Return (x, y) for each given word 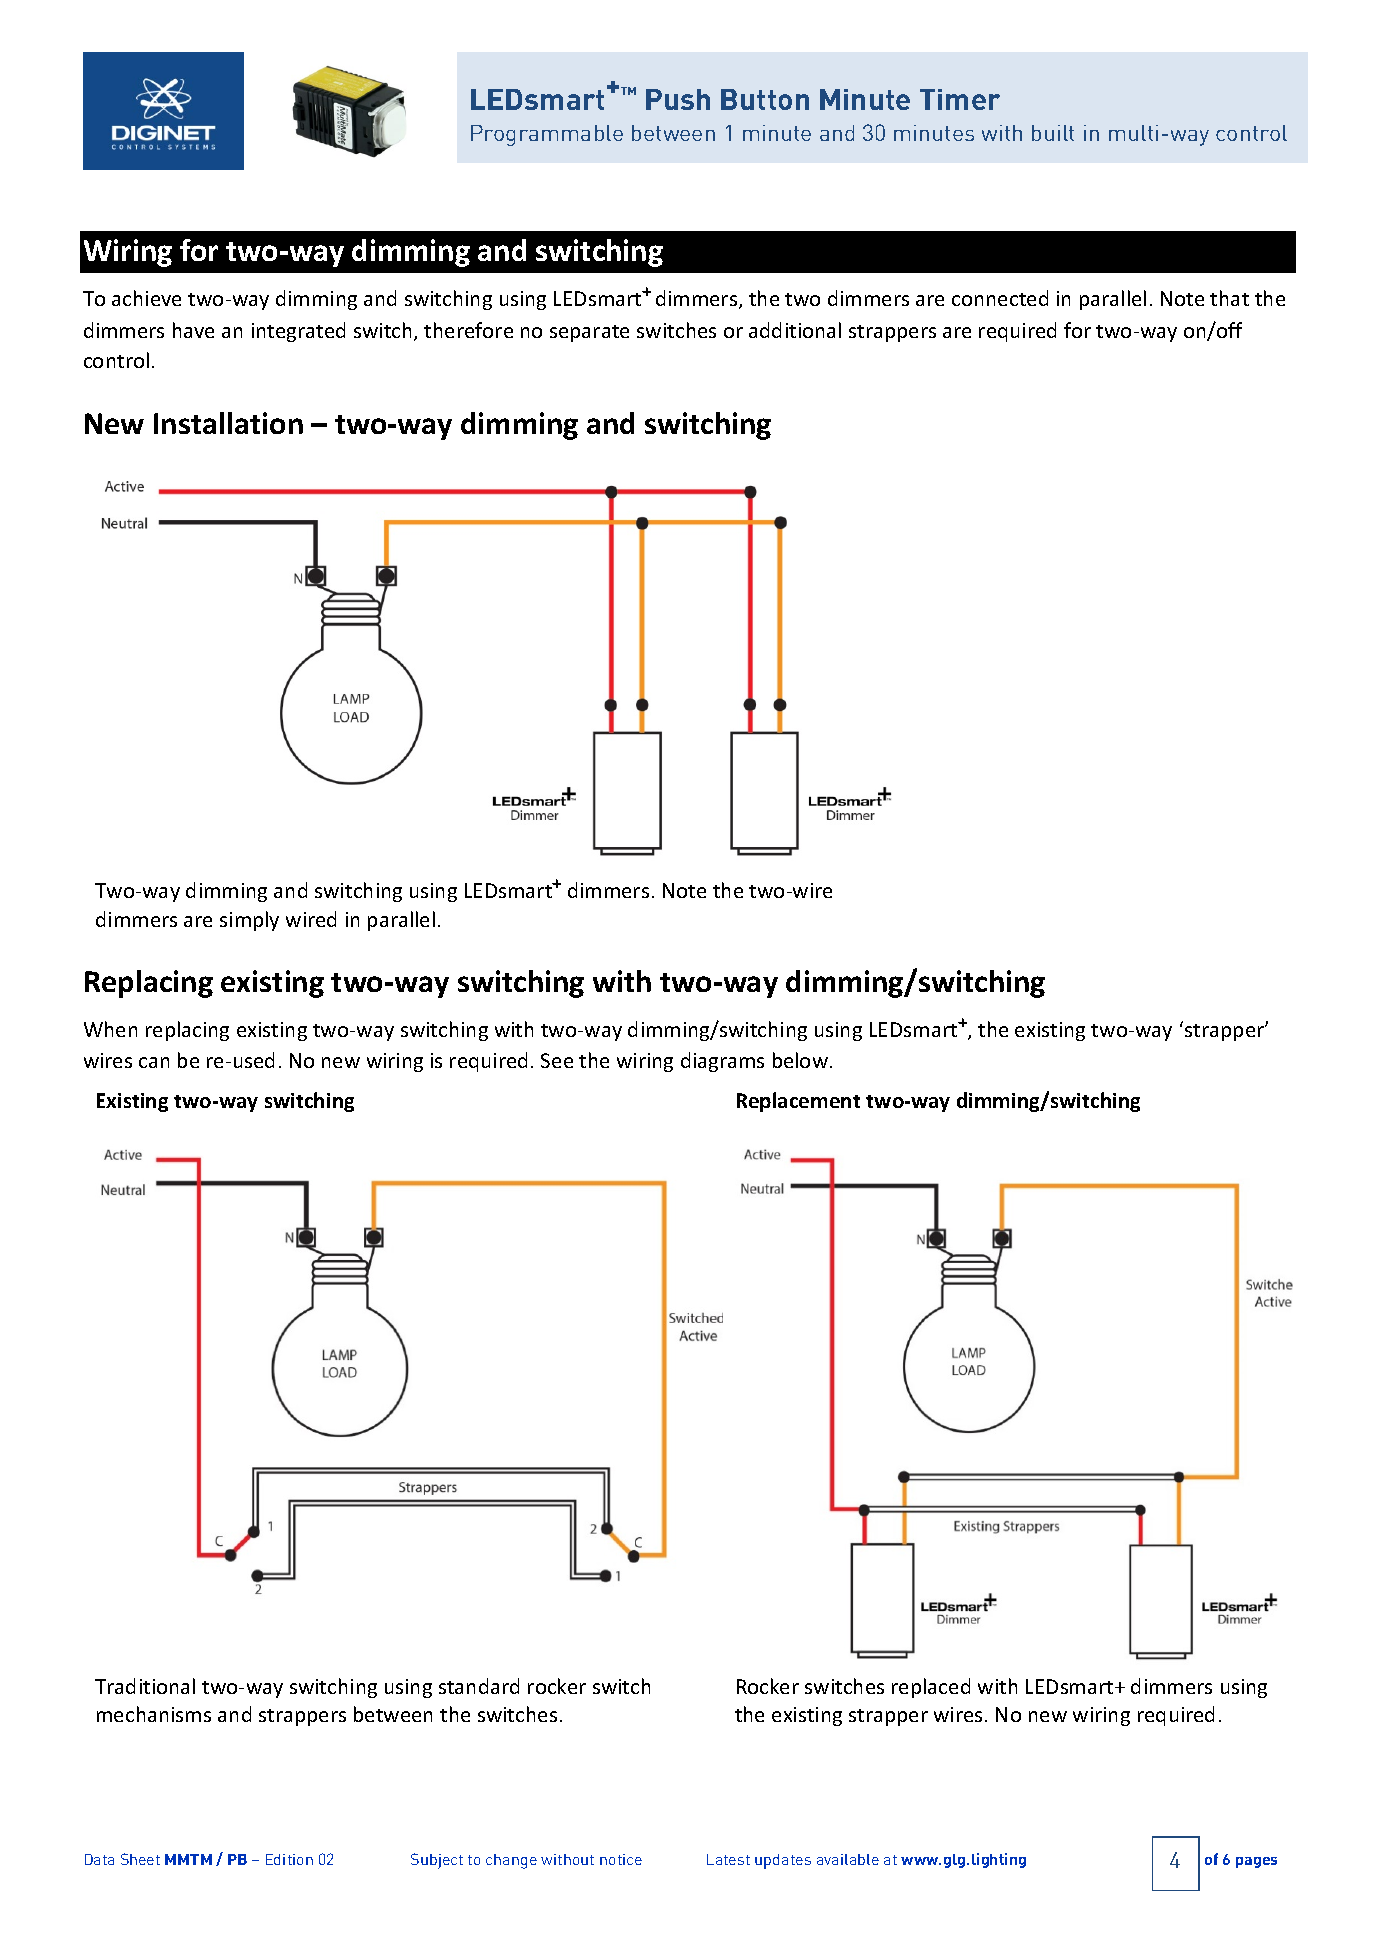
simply (249, 921)
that (1229, 298)
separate (589, 333)
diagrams (722, 1062)
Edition (289, 1859)
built (1053, 133)
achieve (146, 298)
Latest (728, 1859)
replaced (931, 1688)
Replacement (798, 1102)
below (802, 1060)
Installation (228, 423)
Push (678, 99)
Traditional (145, 1686)
